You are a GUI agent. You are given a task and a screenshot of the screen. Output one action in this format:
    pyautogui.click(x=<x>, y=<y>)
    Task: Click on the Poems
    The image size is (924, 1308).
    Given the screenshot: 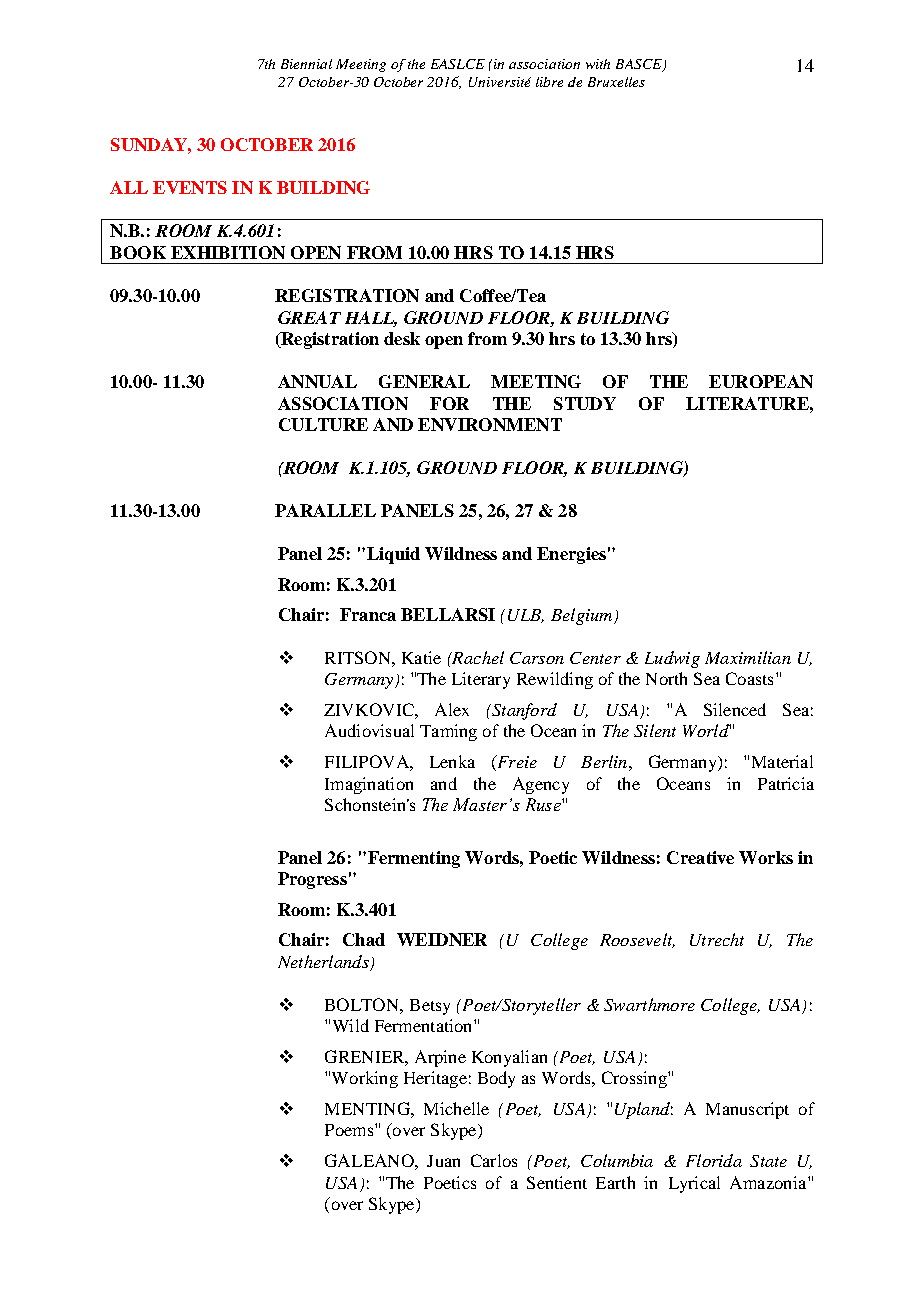 What is the action you would take?
    pyautogui.click(x=350, y=1130)
